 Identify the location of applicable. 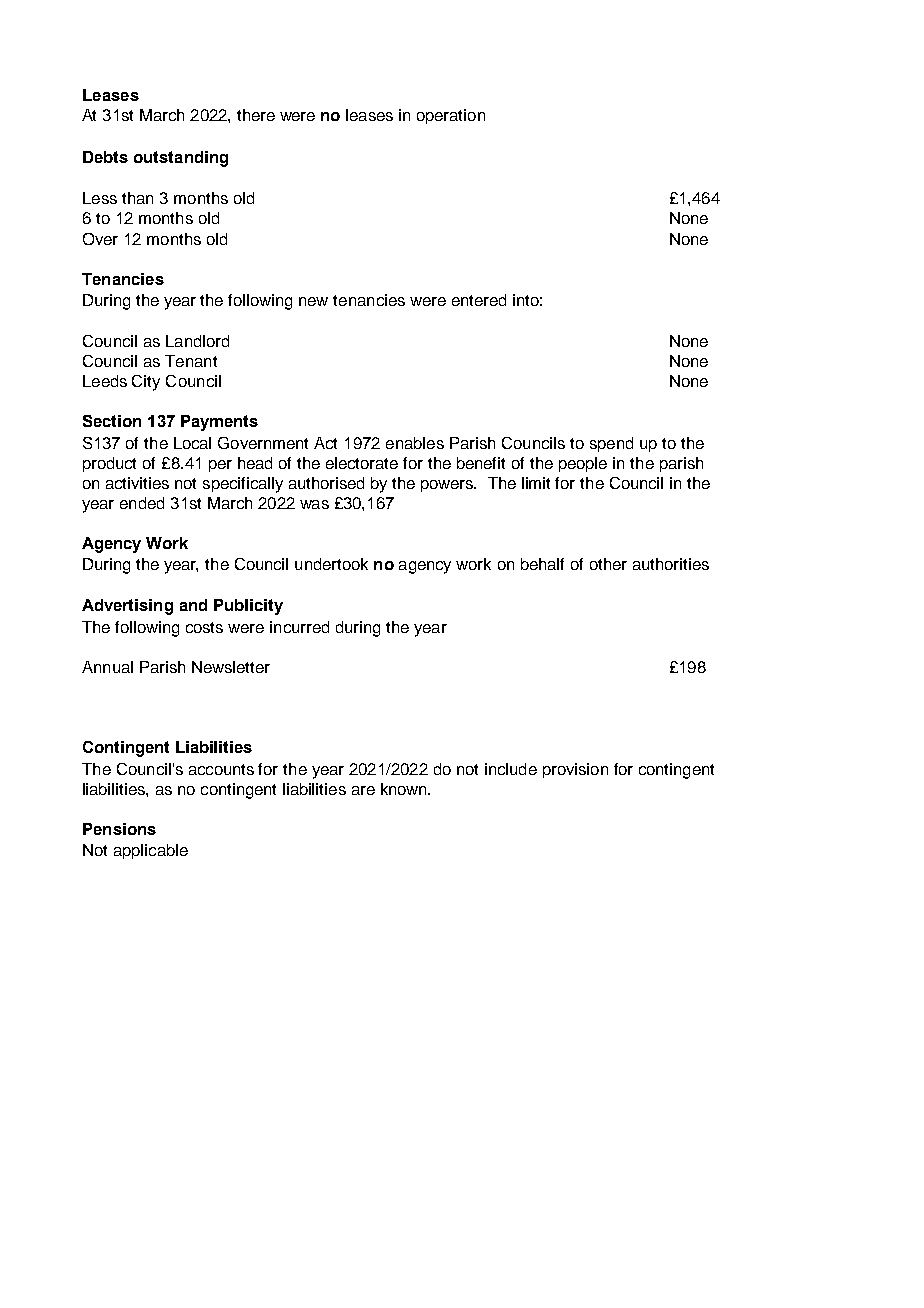
(151, 851).
